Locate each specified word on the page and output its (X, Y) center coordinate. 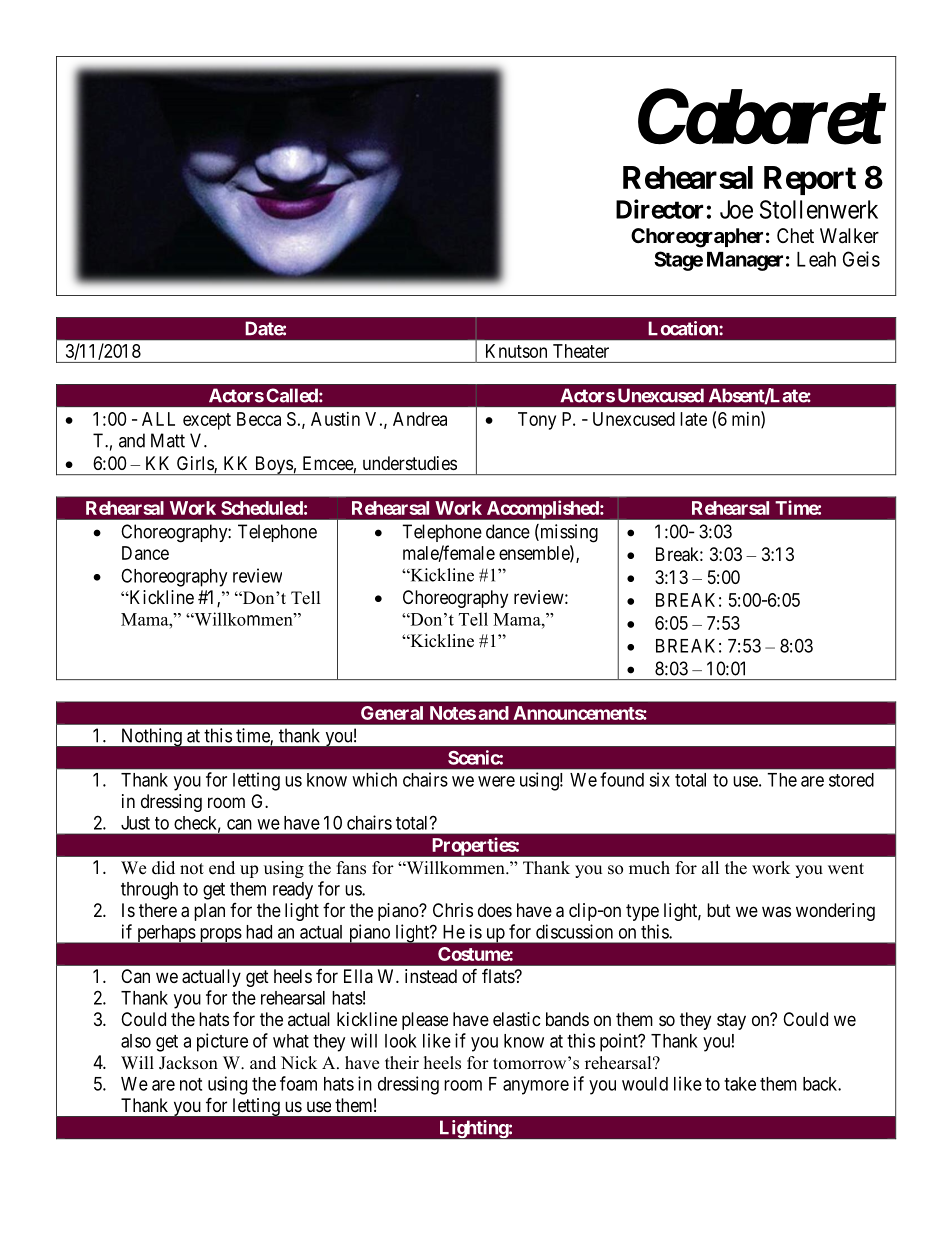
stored (851, 780)
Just (135, 823)
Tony (537, 421)
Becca (259, 419)
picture (222, 1042)
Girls (196, 464)
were (496, 781)
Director (659, 209)
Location (684, 328)
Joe (736, 209)
